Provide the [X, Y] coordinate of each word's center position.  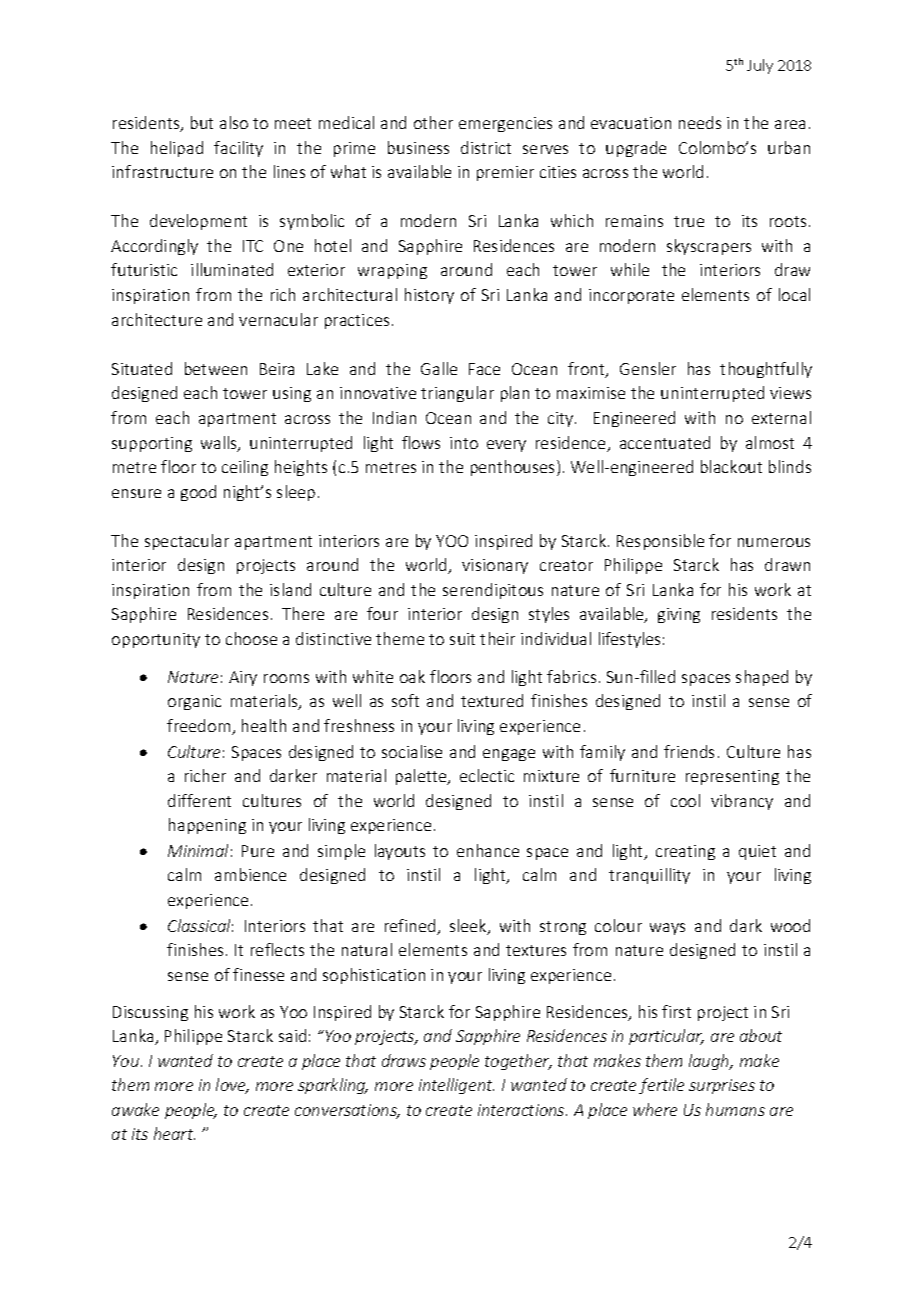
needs [700, 122]
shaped [762, 678]
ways [667, 929]
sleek [469, 927]
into [464, 443]
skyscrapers [709, 247]
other [433, 122]
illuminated [232, 269]
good [198, 493]
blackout [731, 466]
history [429, 296]
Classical [200, 925]
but [202, 122]
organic [194, 702]
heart [174, 1133]
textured [492, 700]
